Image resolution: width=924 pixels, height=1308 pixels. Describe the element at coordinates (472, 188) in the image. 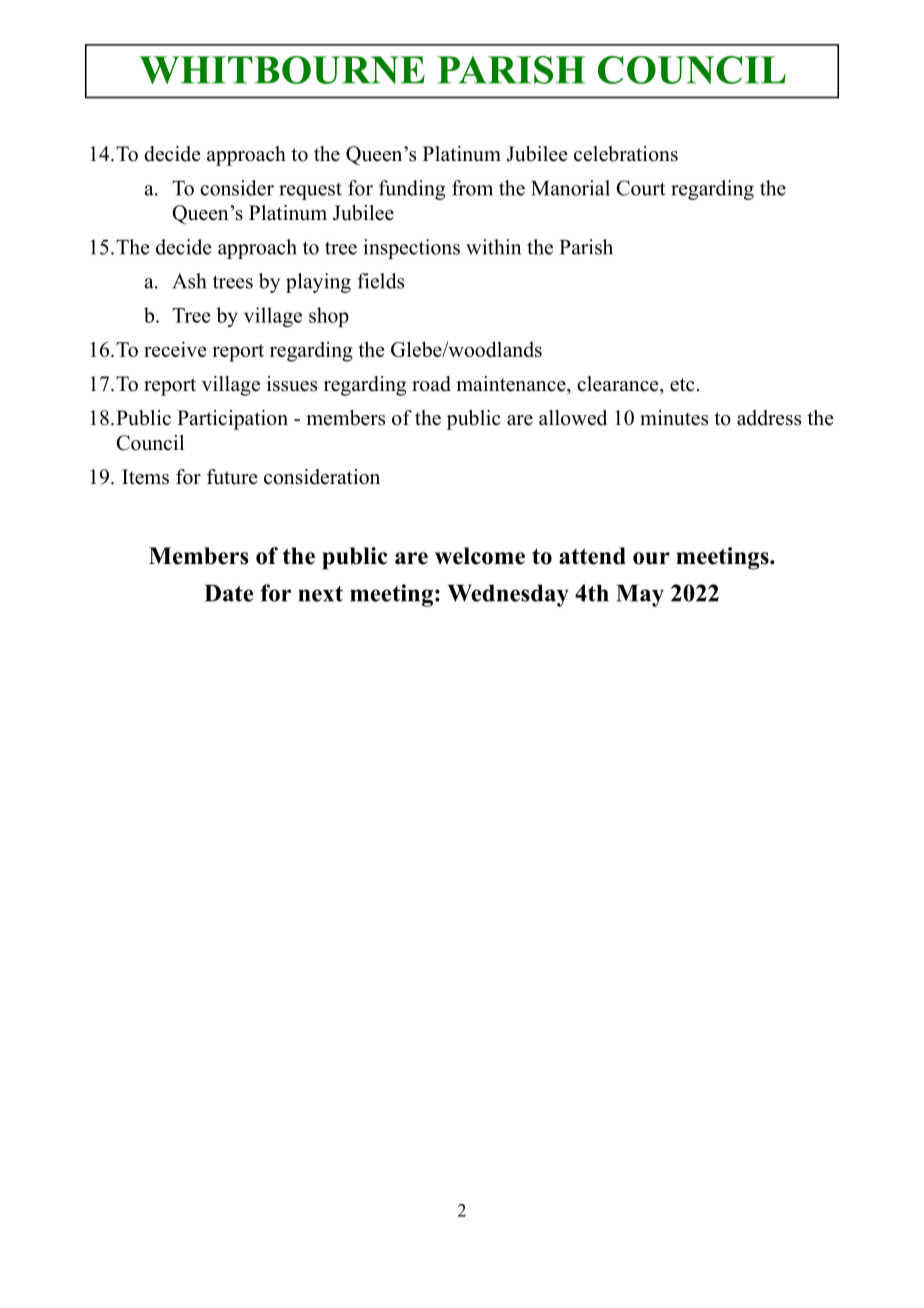

I see `from` at that location.
